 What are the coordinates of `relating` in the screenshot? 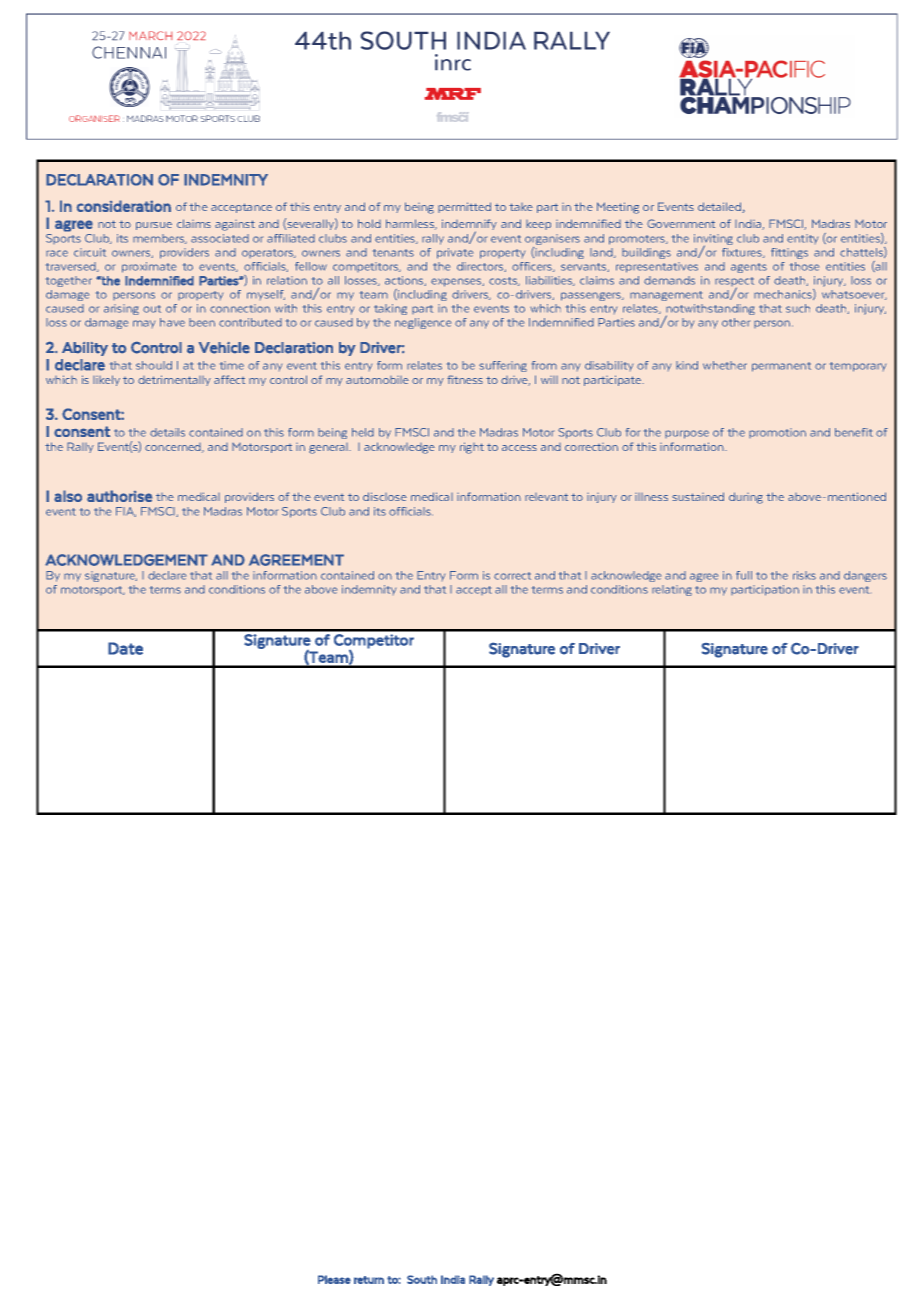 It's located at (672, 590).
